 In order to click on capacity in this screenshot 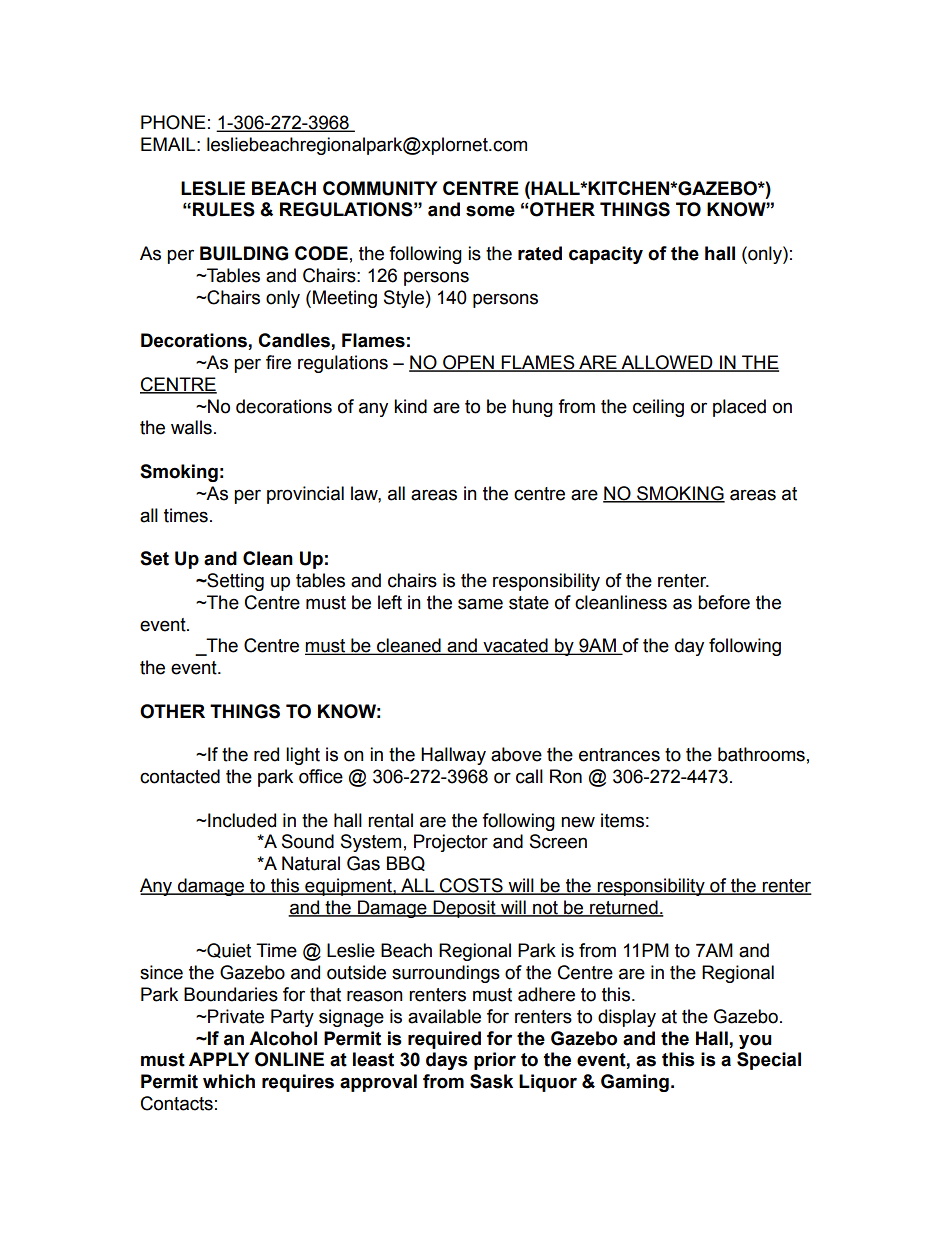, I will do `click(606, 255)`.
